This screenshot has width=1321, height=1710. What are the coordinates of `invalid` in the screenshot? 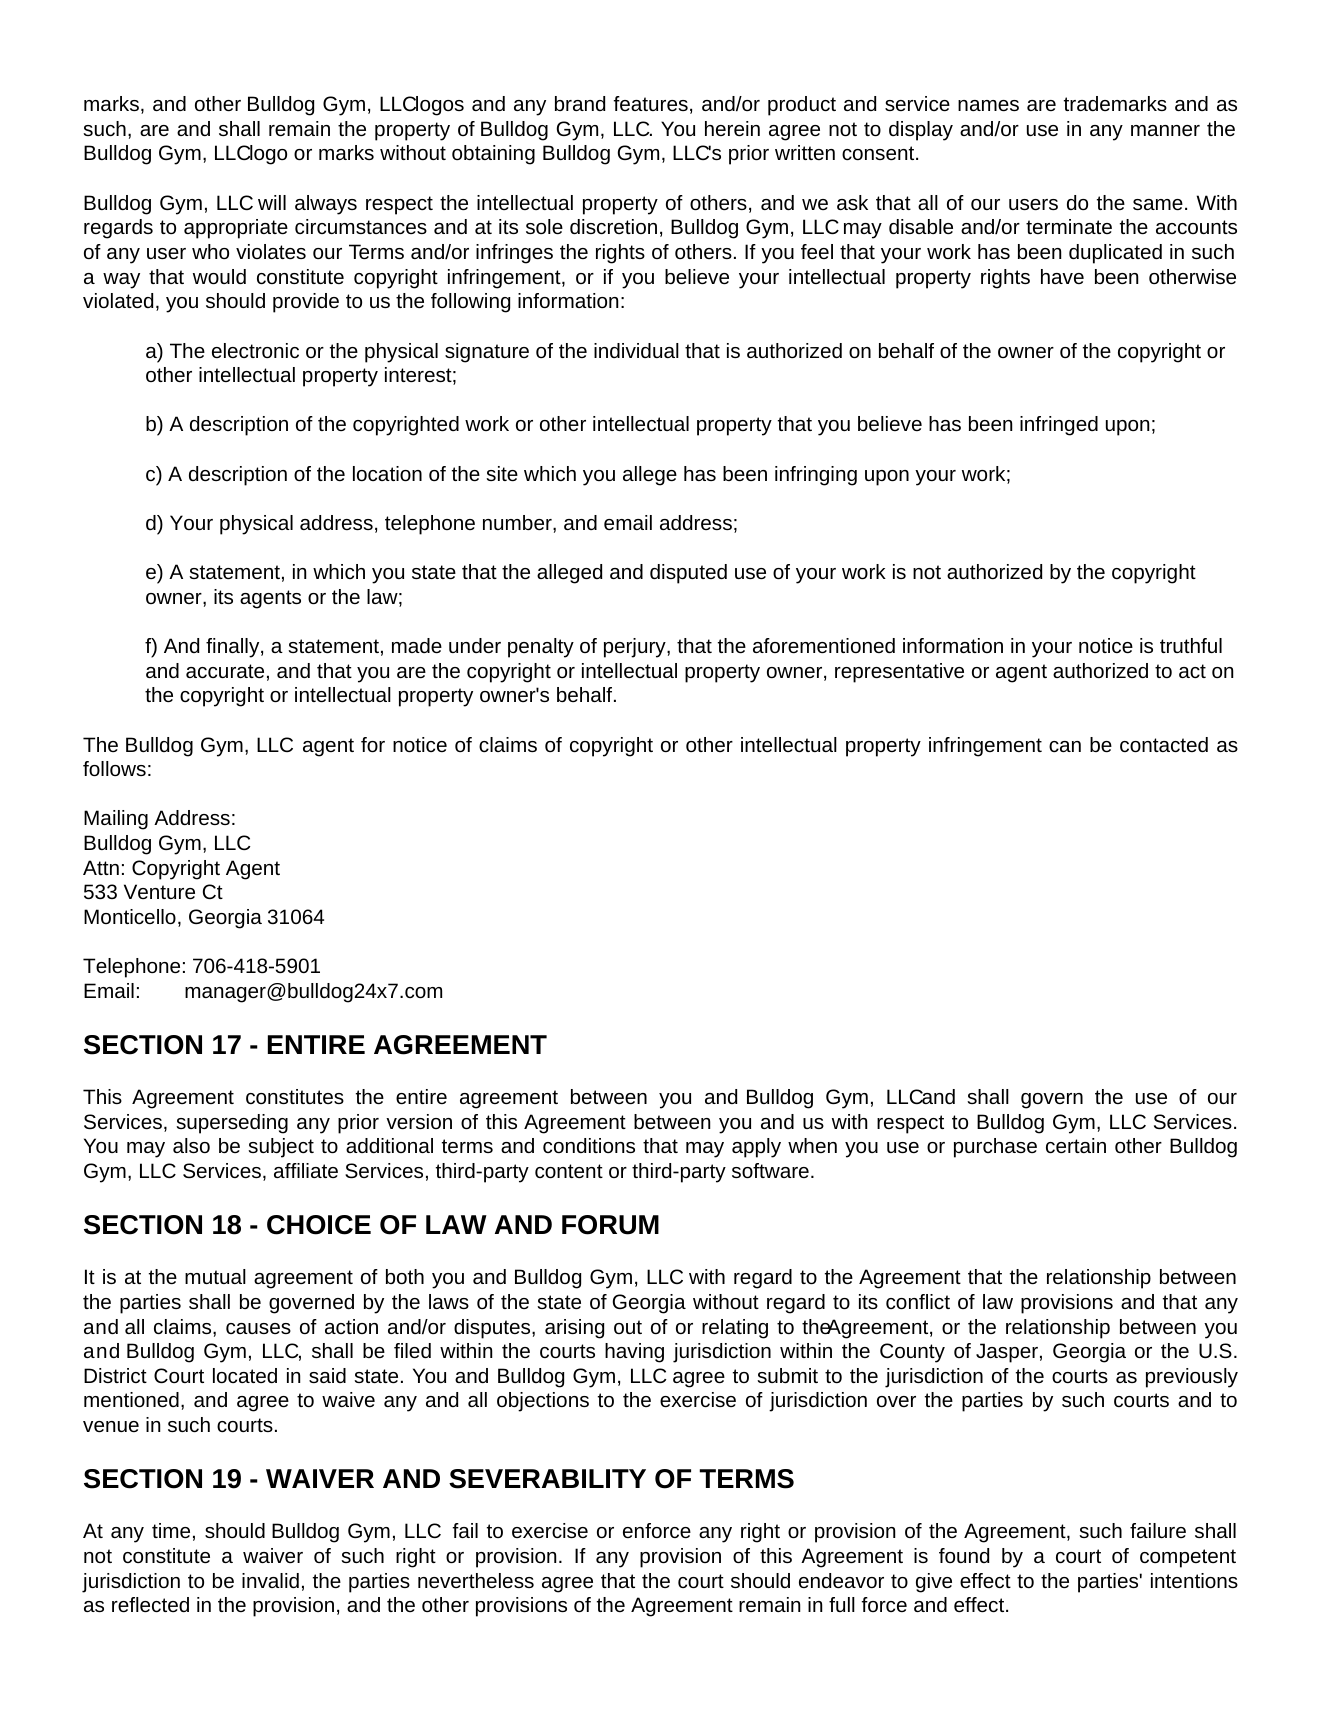 It's located at (270, 1580).
